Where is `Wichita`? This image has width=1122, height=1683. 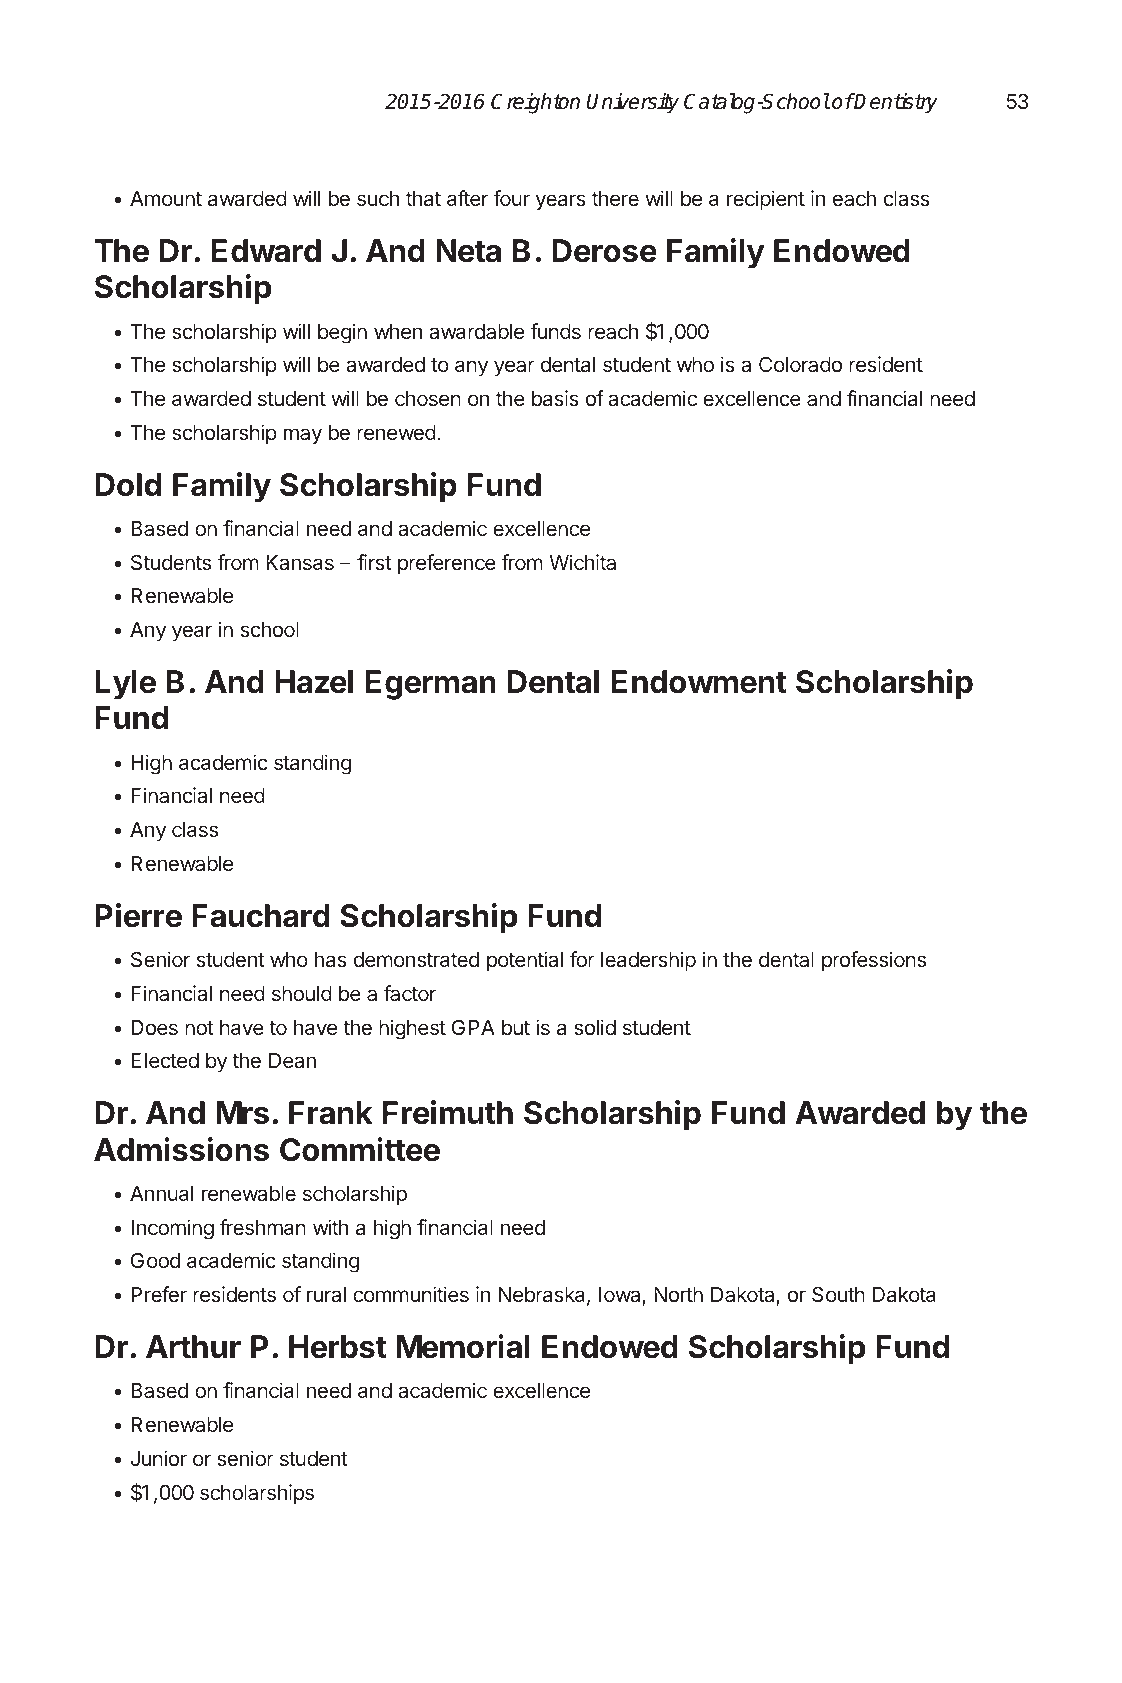 Wichita is located at coordinates (582, 562).
